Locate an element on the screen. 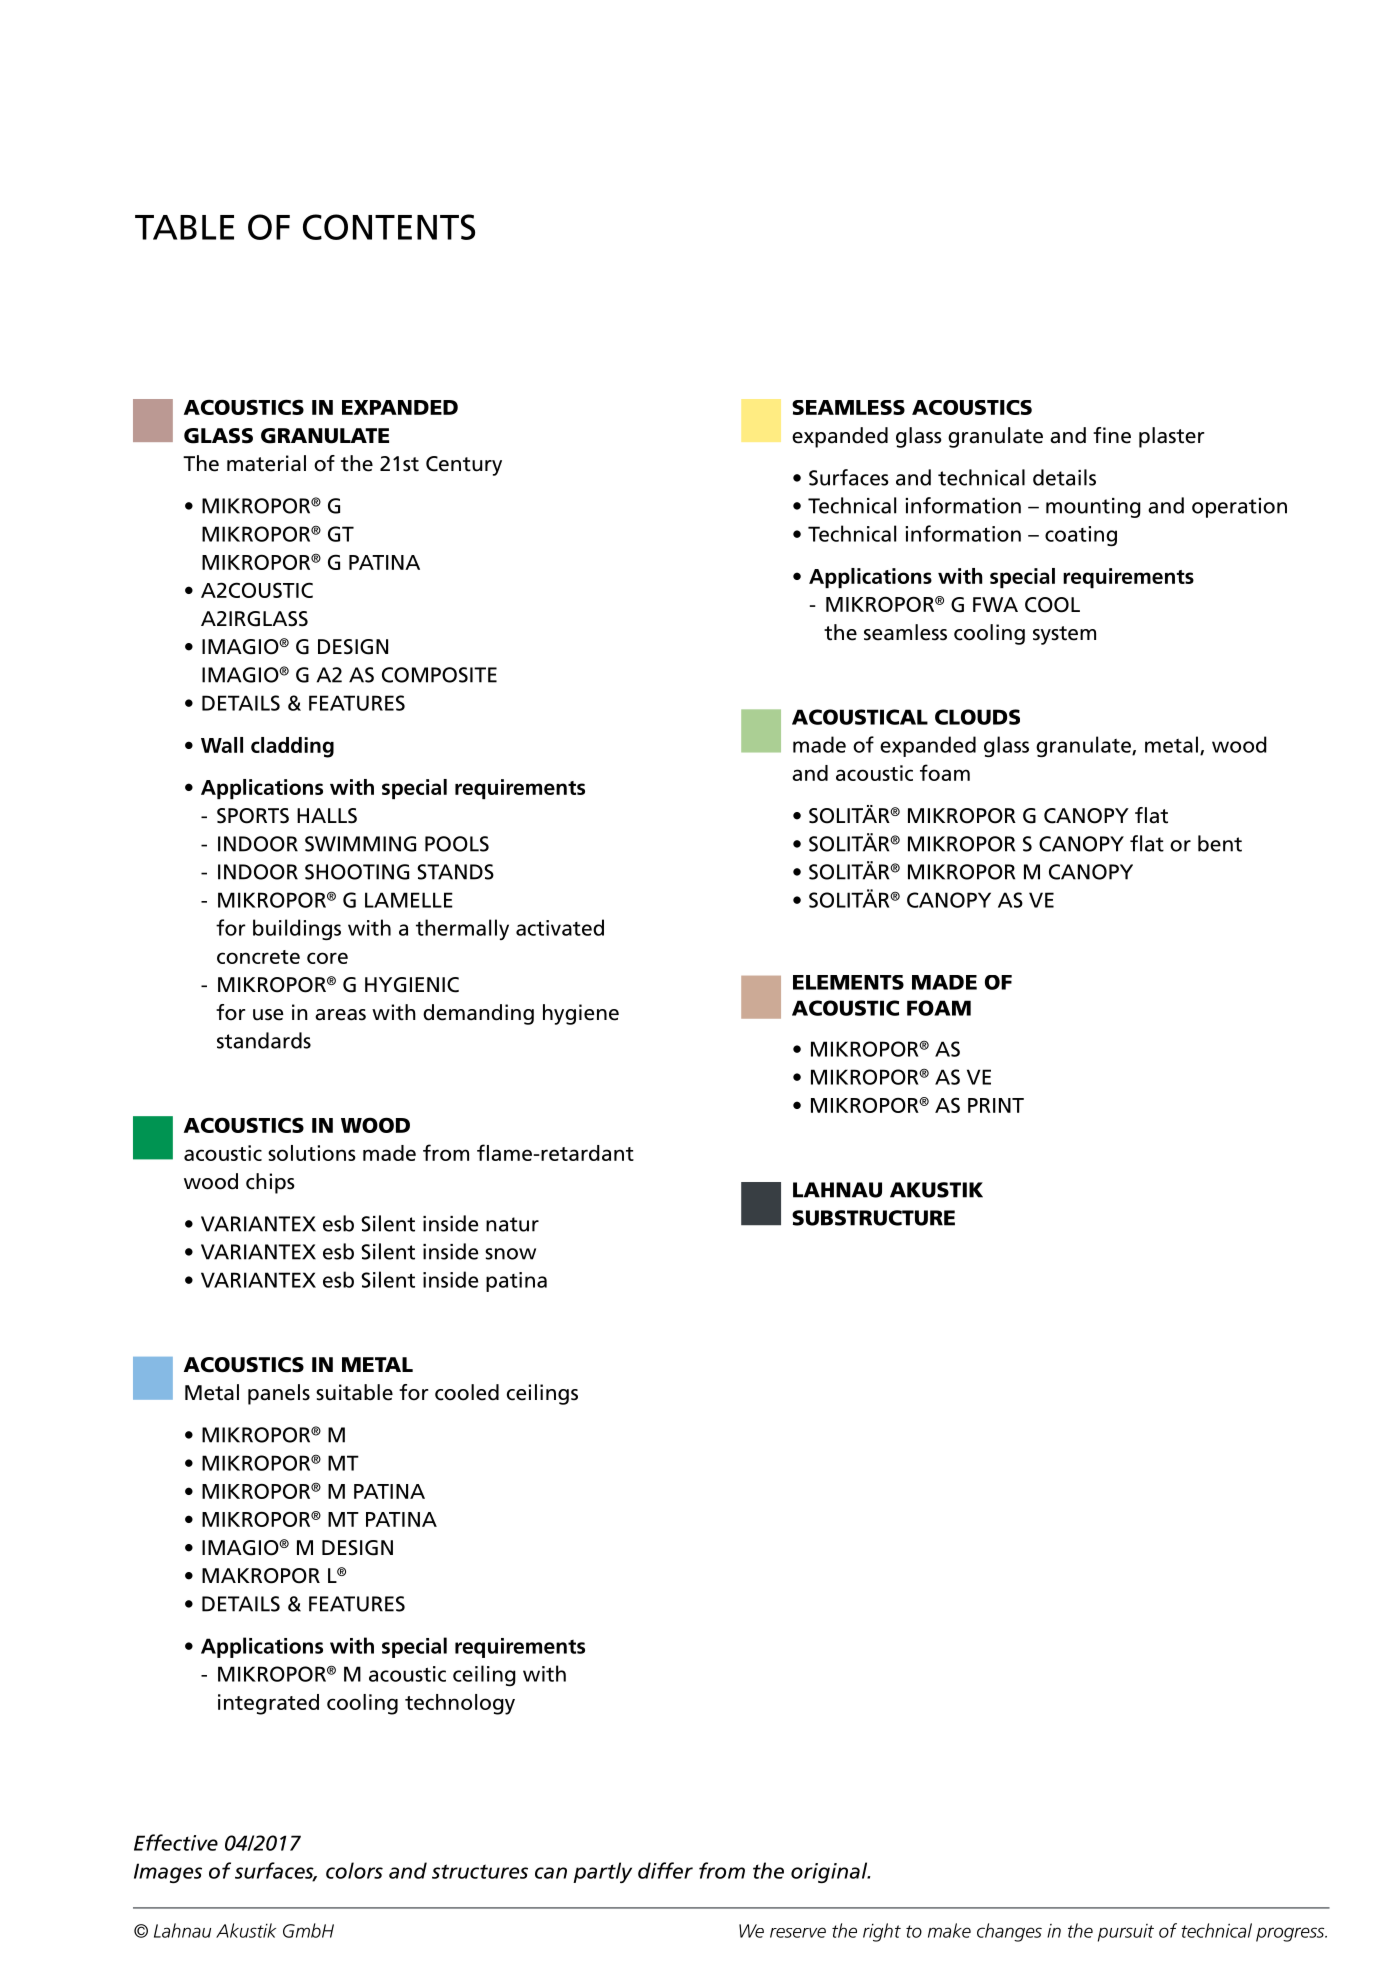 The height and width of the screenshot is (1975, 1396). differ is located at coordinates (665, 1870).
